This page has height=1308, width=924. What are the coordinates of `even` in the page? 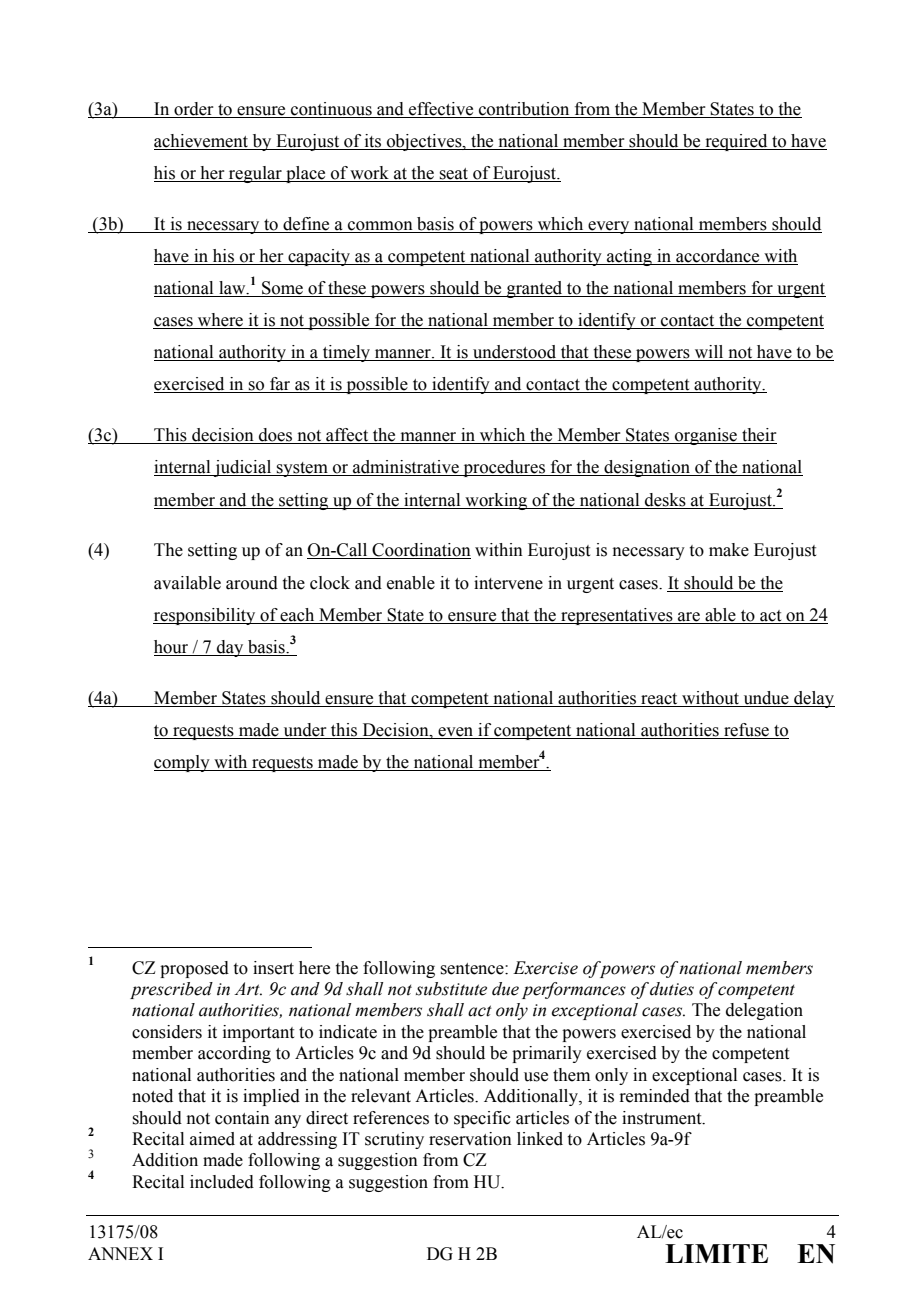 It's located at (455, 732).
